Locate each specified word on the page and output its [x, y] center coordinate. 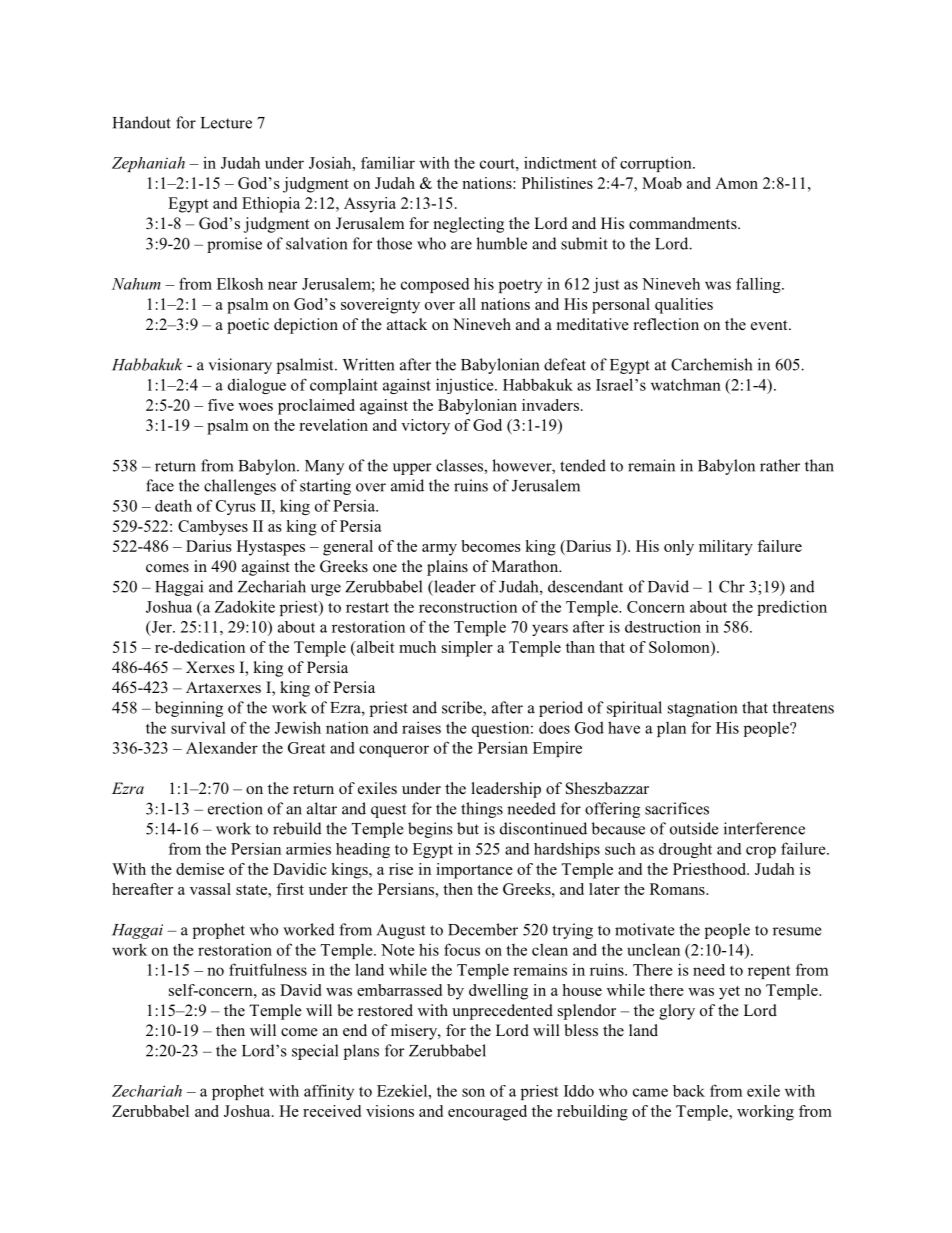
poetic [248, 326]
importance [474, 871]
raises [421, 727]
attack [407, 324]
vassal [210, 889]
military [726, 548]
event [770, 325]
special [315, 1052]
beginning [189, 709]
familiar [388, 162]
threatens [803, 707]
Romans [678, 889]
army [439, 550]
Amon [736, 183]
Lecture [226, 123]
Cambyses [213, 528]
